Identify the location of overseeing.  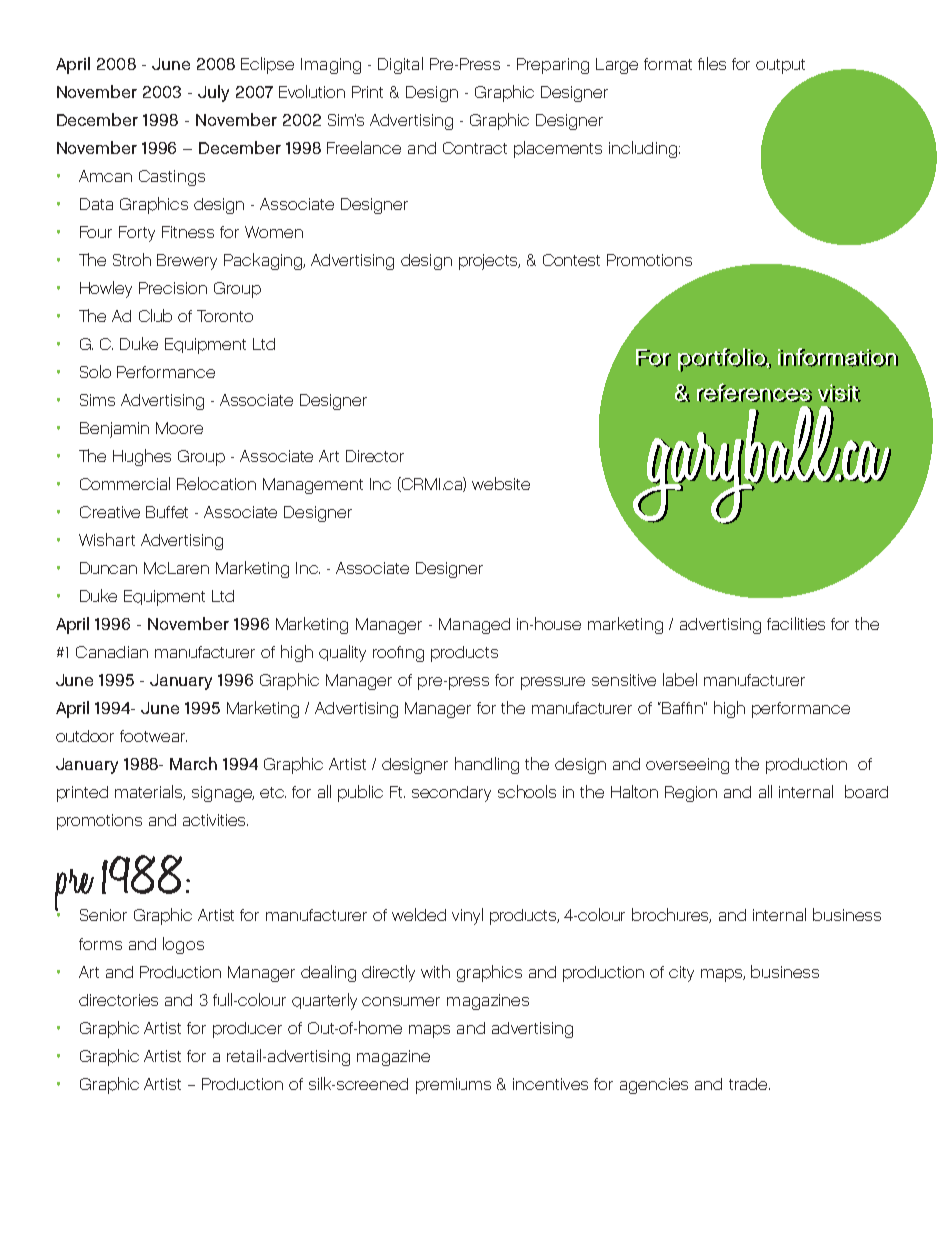
(687, 766).
